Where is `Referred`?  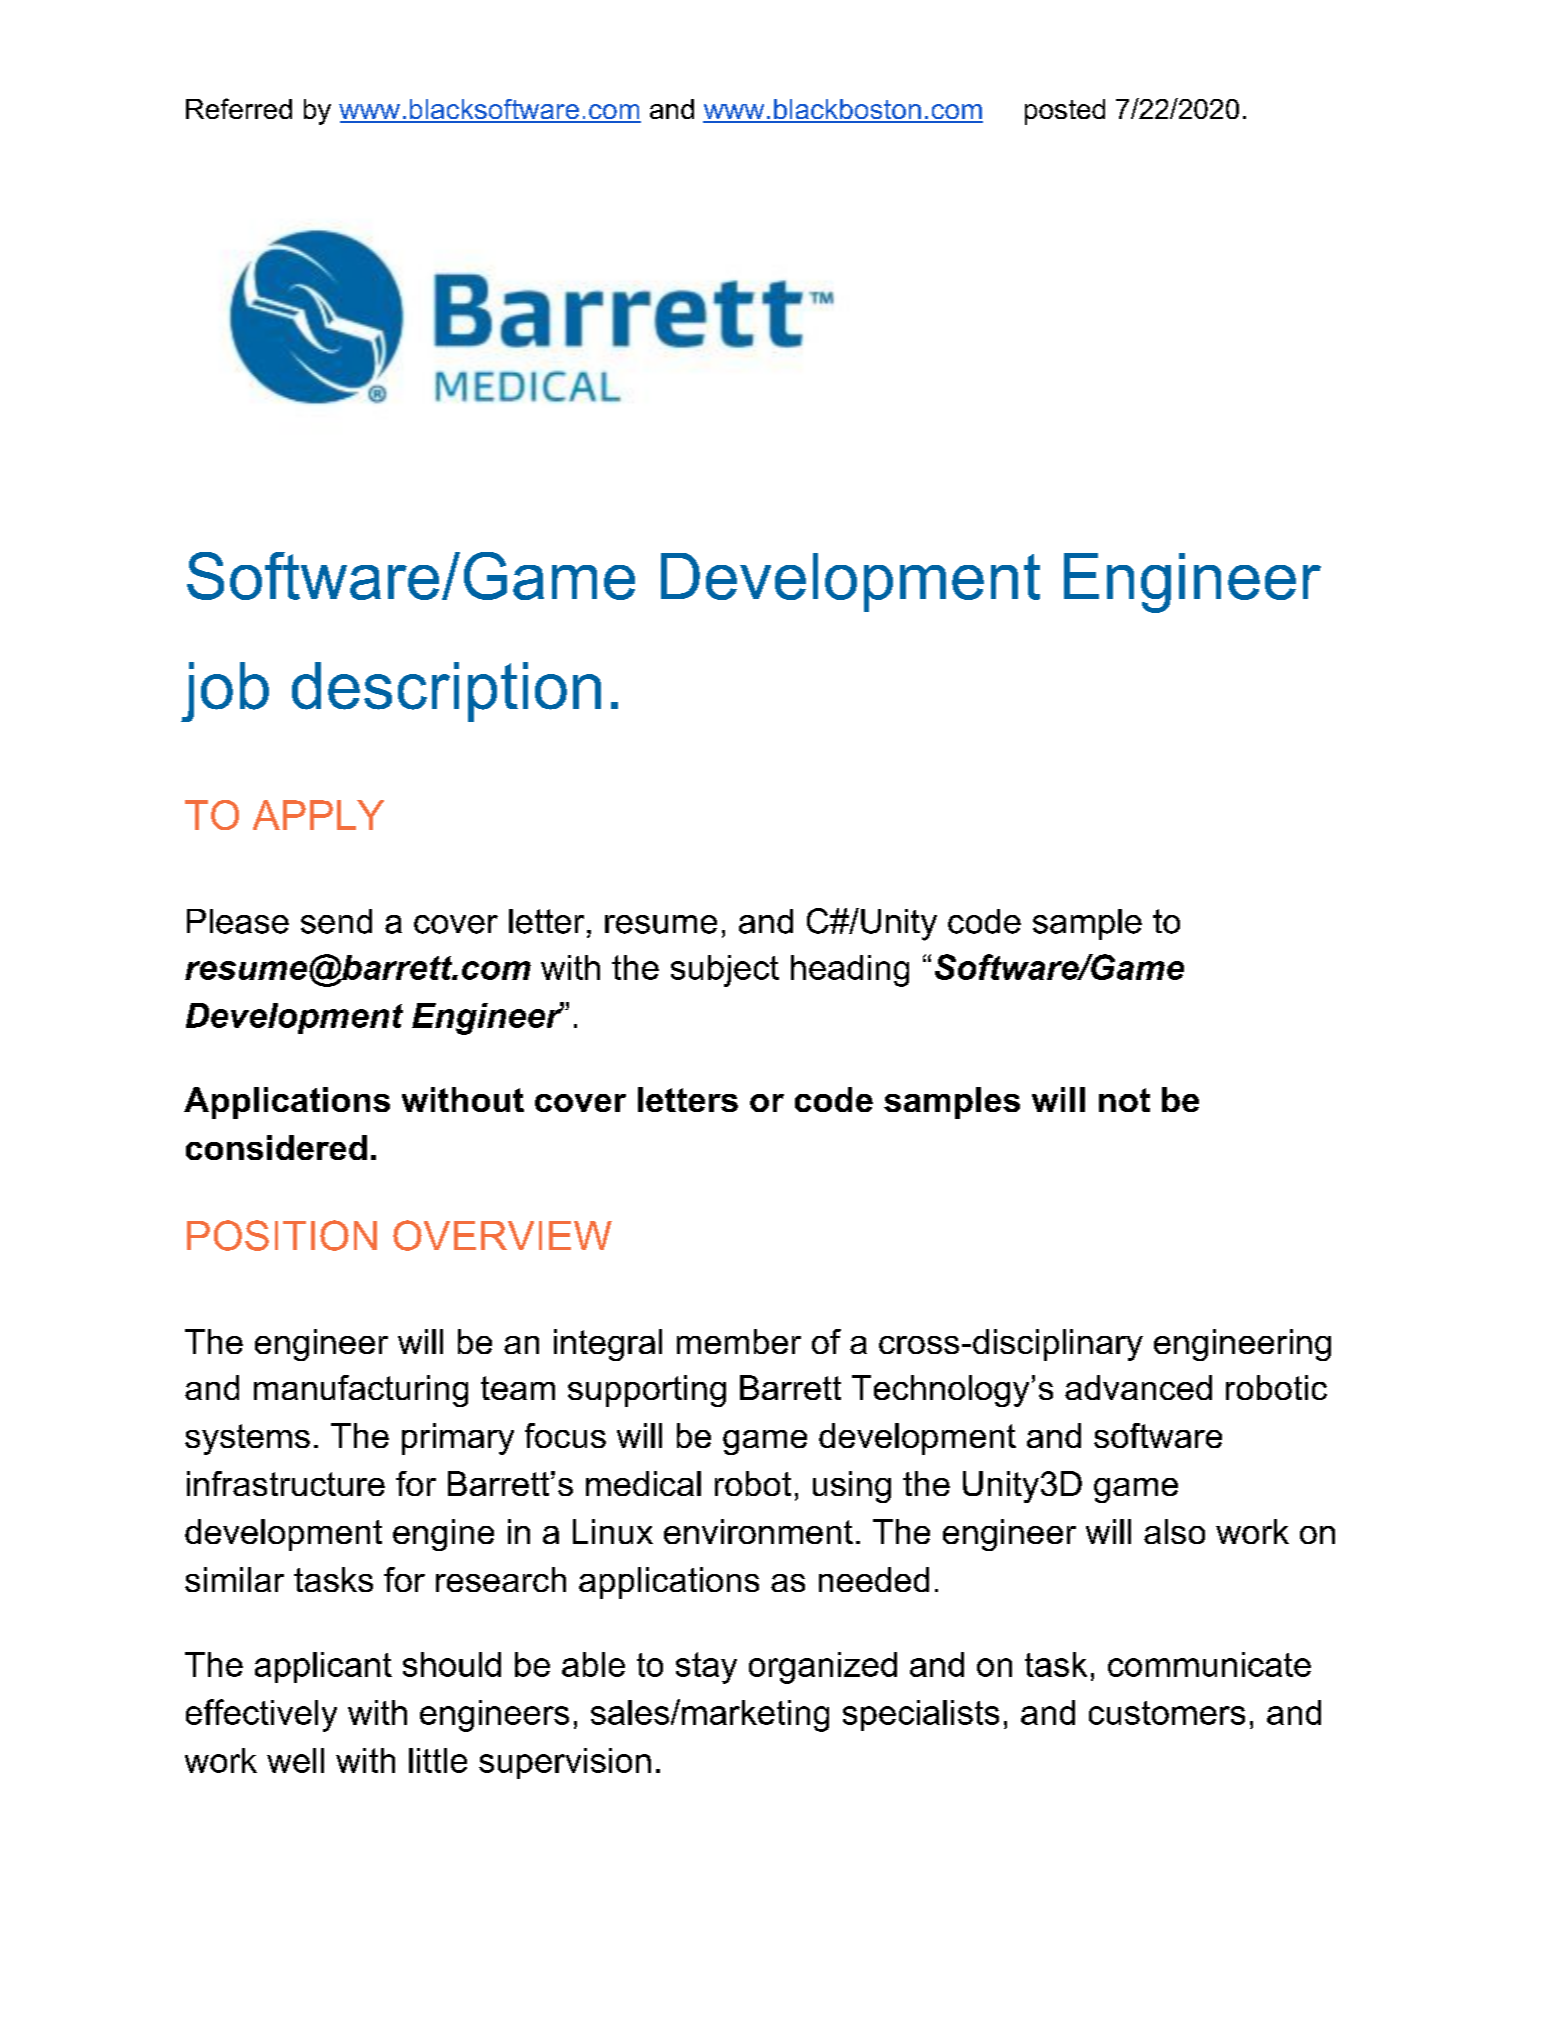 Referred is located at coordinates (239, 108).
